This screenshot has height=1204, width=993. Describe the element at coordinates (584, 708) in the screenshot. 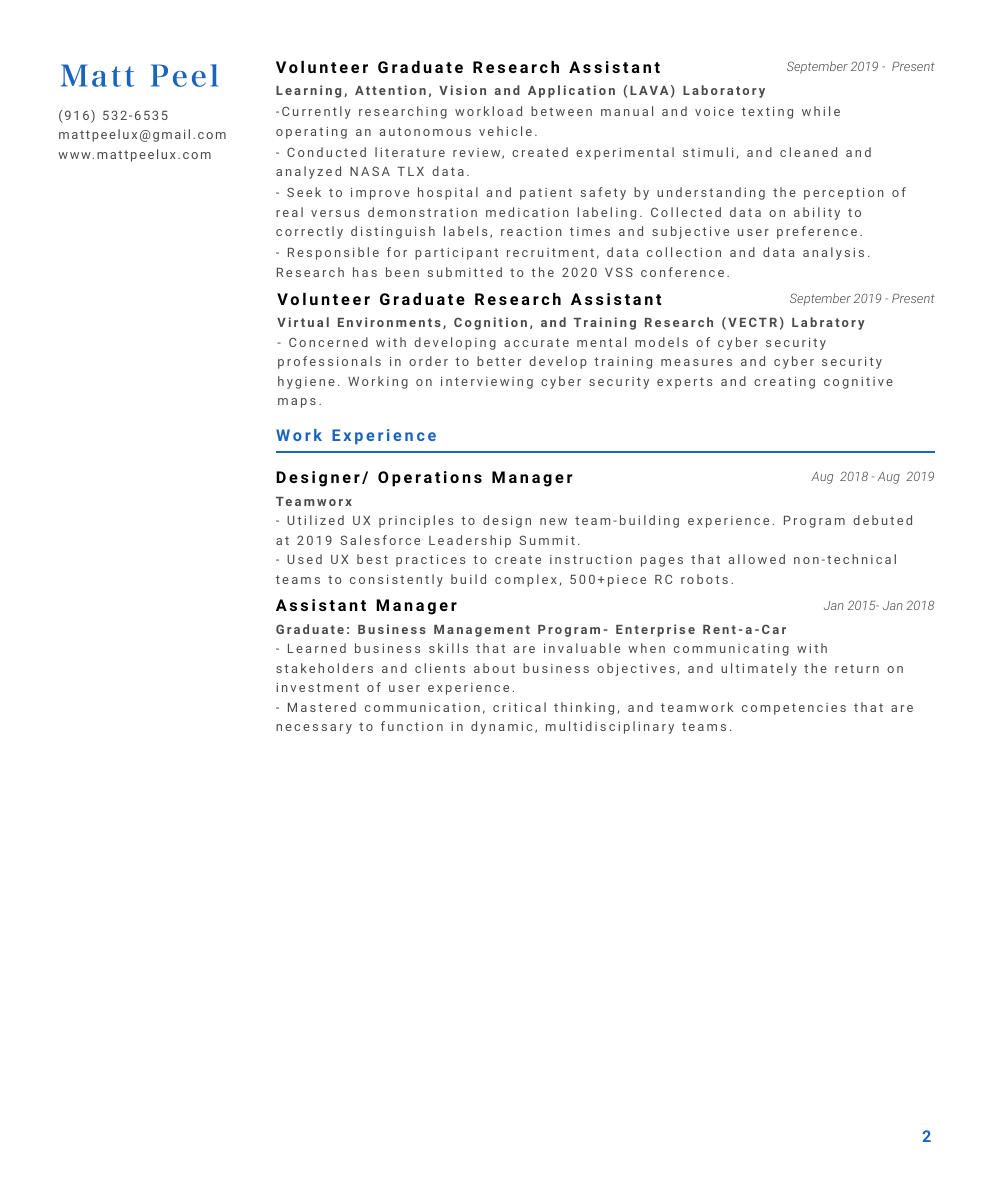

I see `thinking` at that location.
